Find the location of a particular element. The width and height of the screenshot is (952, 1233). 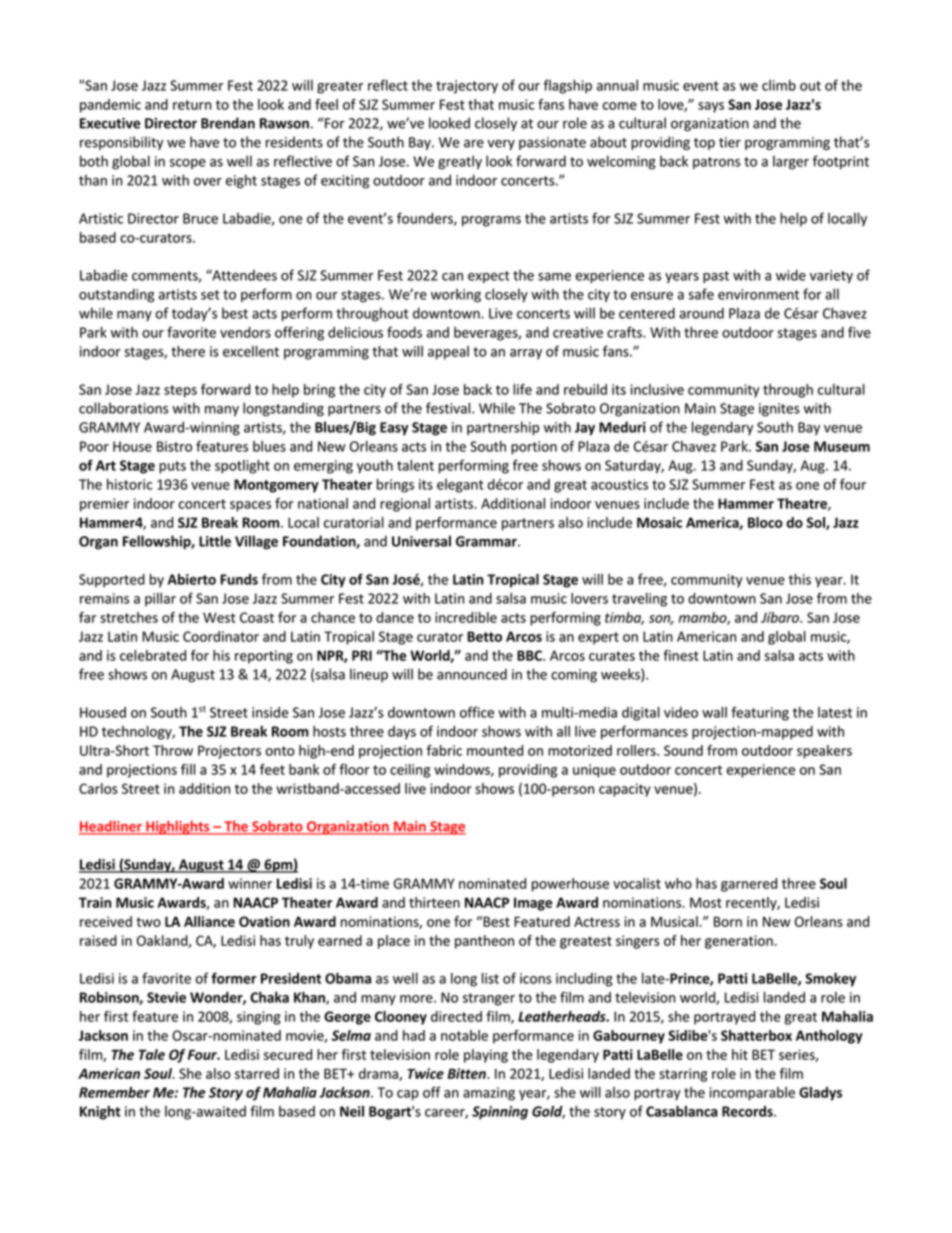

Remember is located at coordinates (114, 1092).
